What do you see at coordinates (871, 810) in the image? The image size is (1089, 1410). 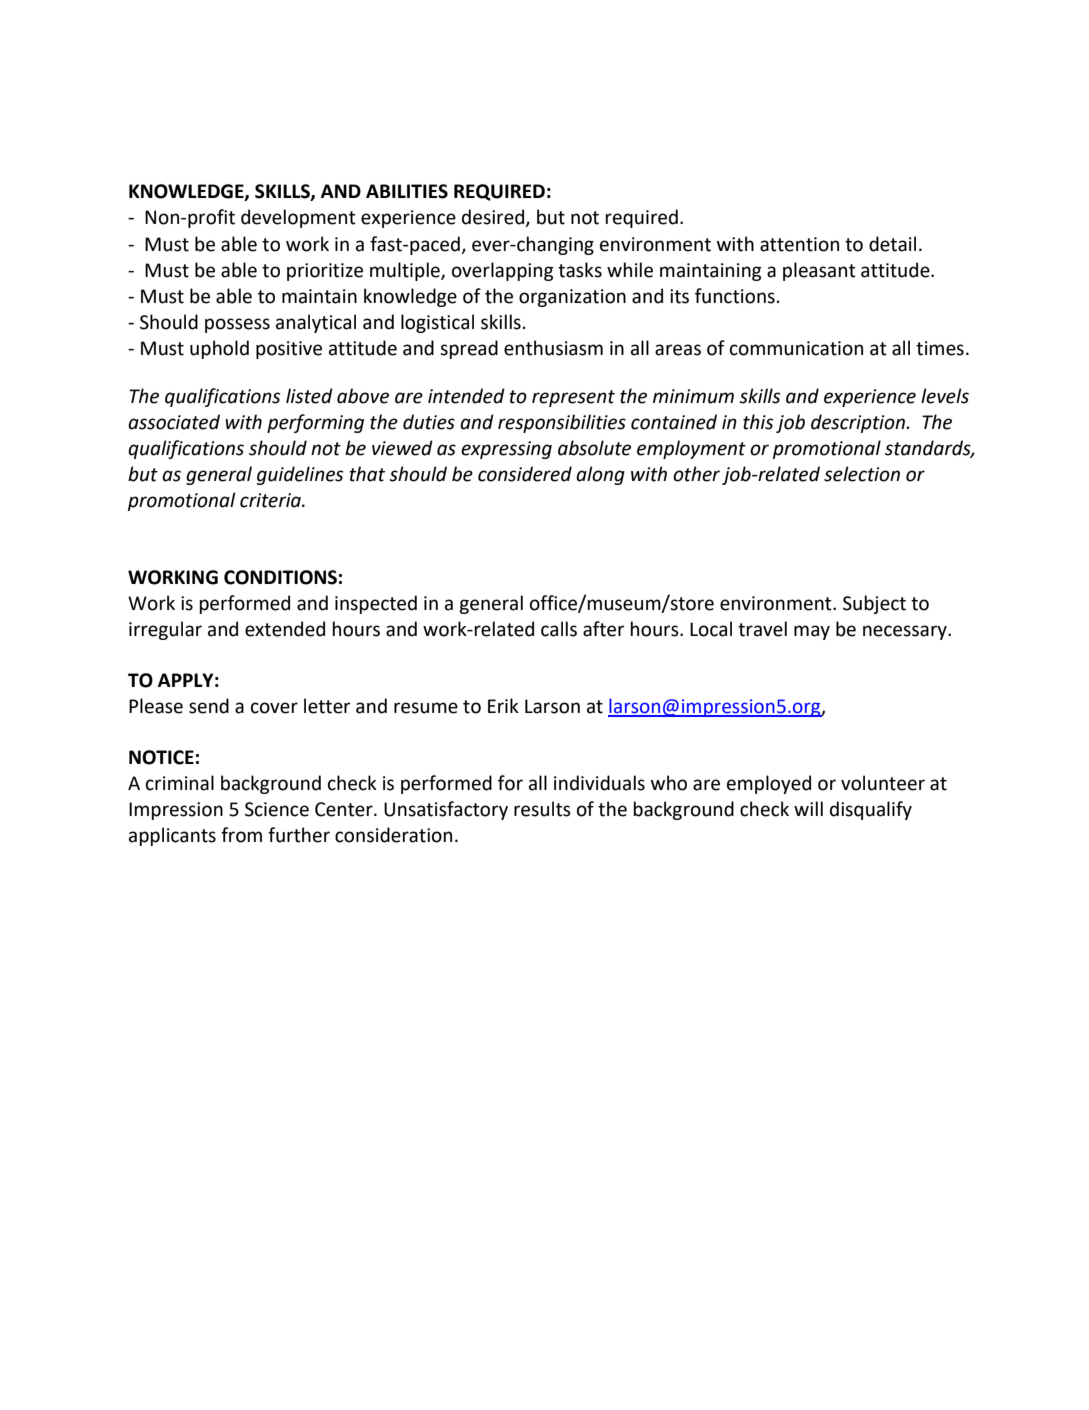 I see `disqualify` at bounding box center [871, 810].
